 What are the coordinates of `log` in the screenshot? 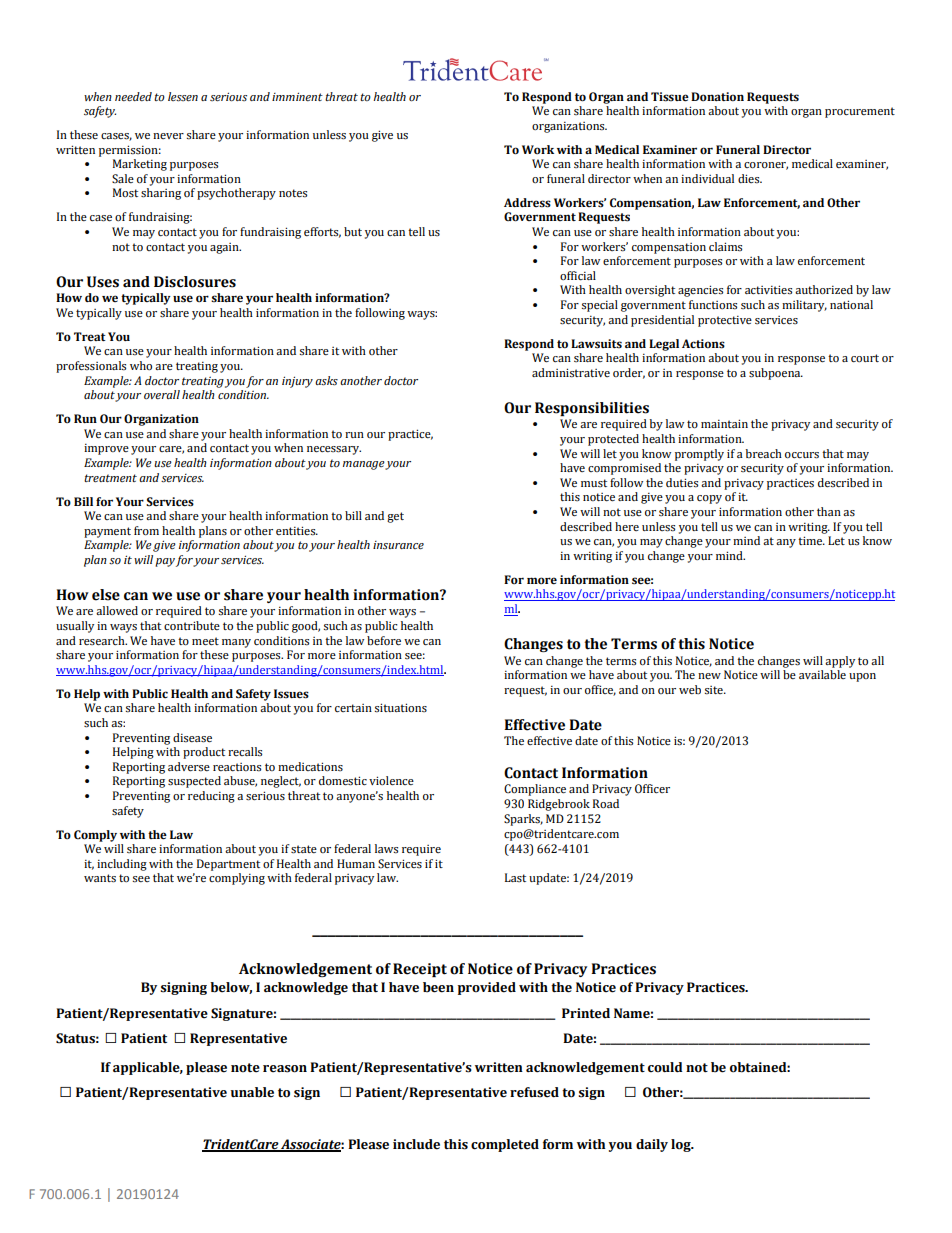 It's located at (682, 1145).
